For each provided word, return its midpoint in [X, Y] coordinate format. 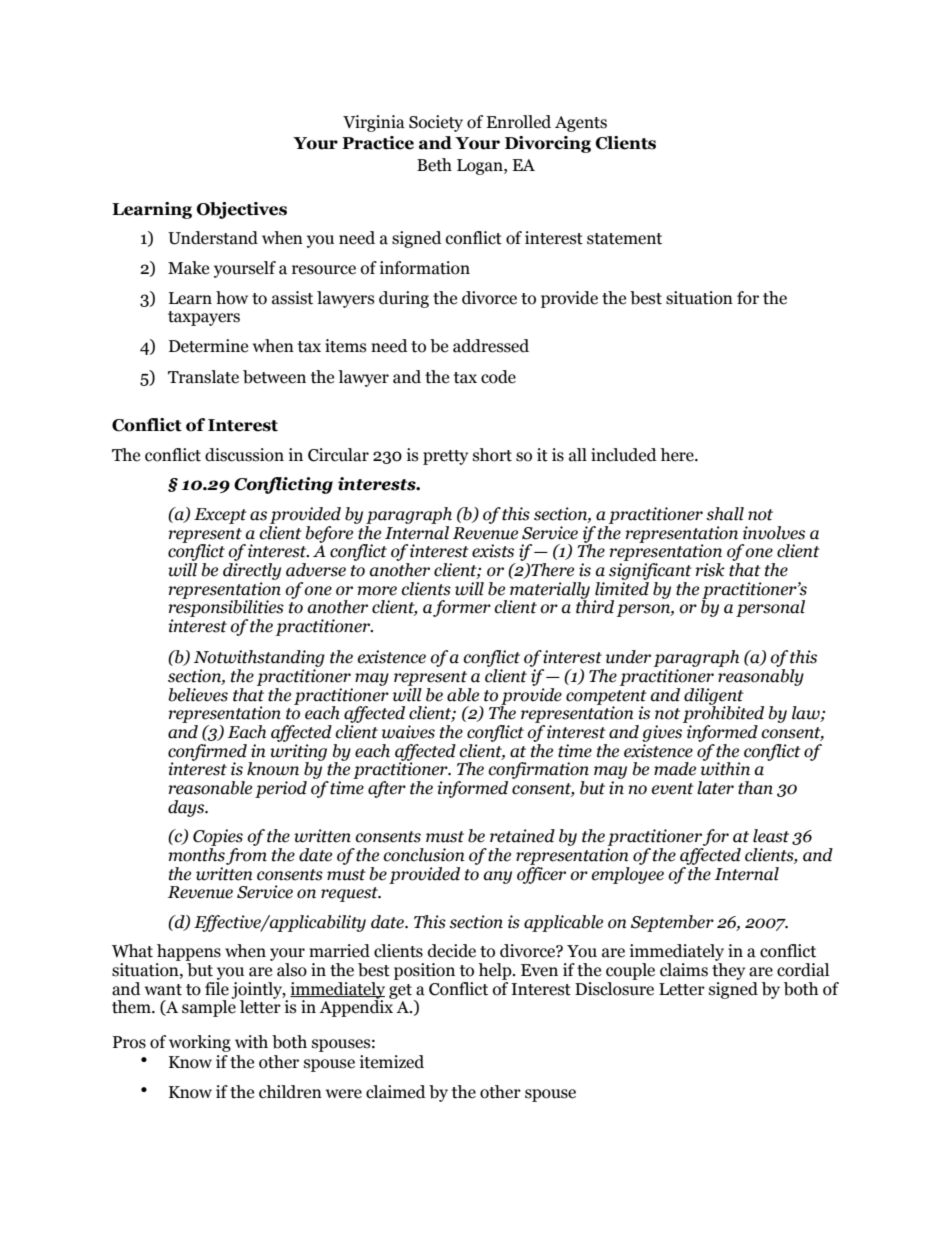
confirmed [208, 753]
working [200, 1043]
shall [725, 514]
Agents [581, 124]
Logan [481, 167]
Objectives [242, 210]
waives [408, 732]
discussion [244, 455]
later [715, 788]
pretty [445, 457]
